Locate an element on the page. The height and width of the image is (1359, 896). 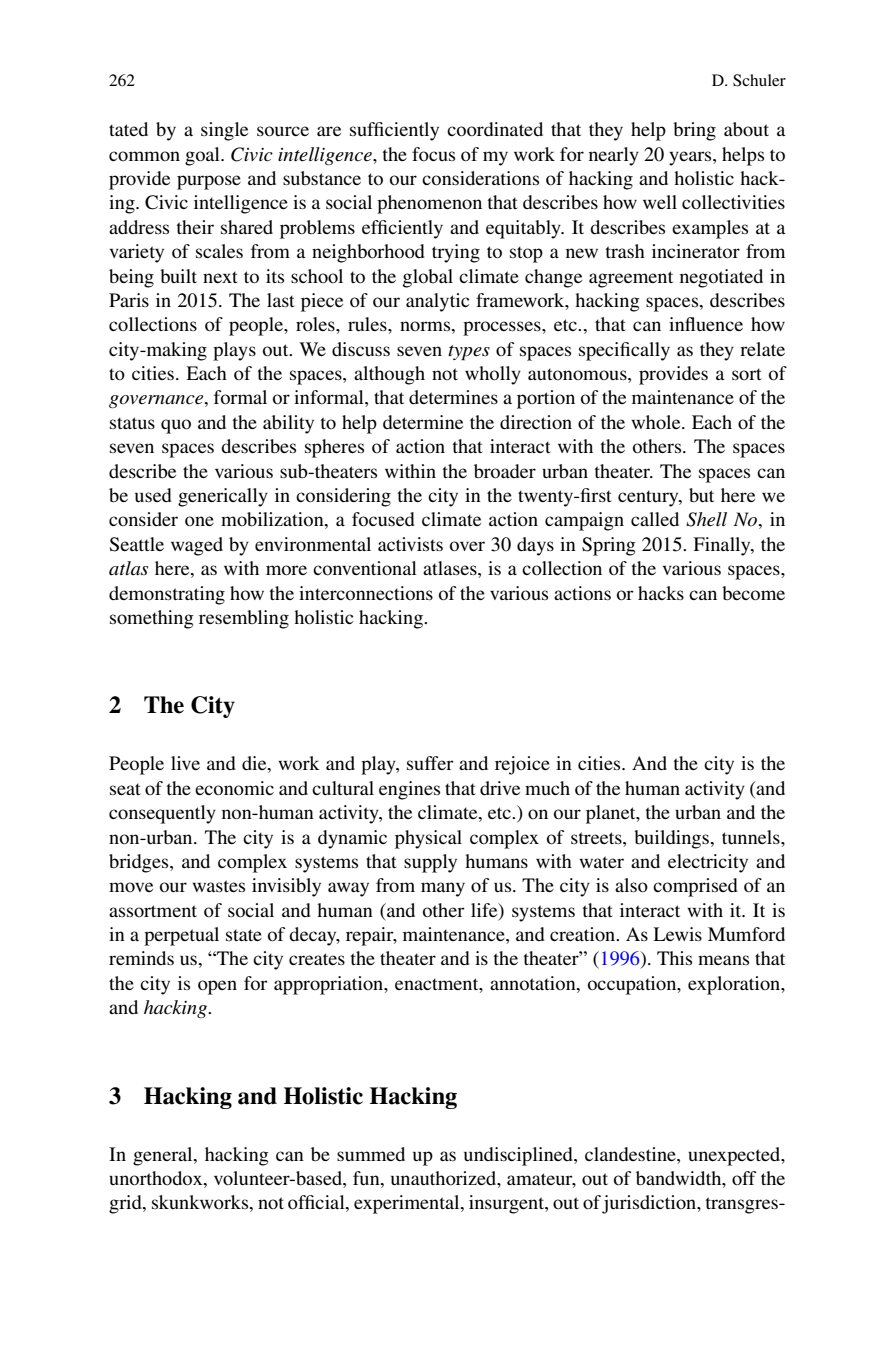
bring is located at coordinates (694, 131).
